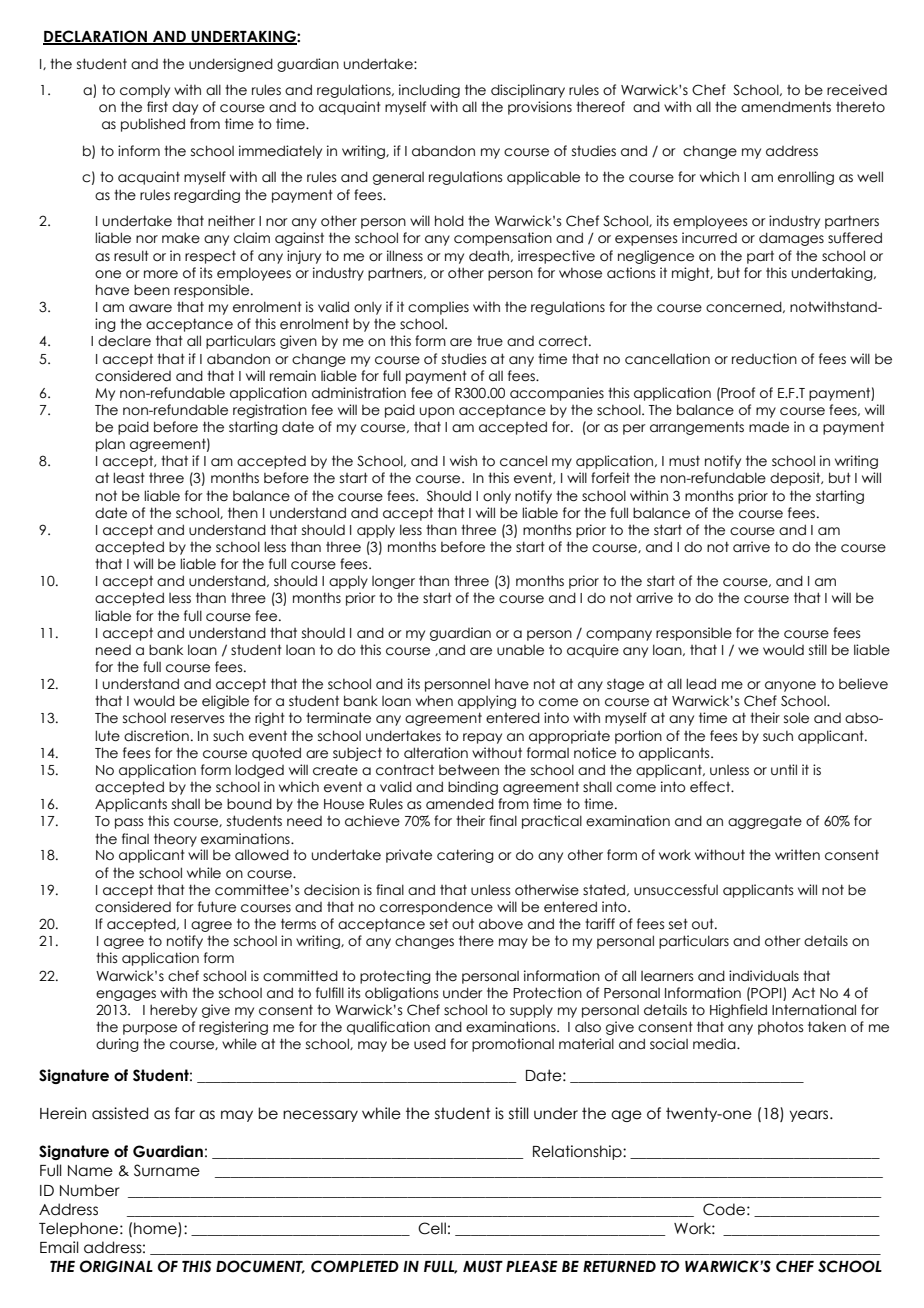 The image size is (924, 1308). What do you see at coordinates (790, 686) in the page?
I see `anyone` at bounding box center [790, 686].
